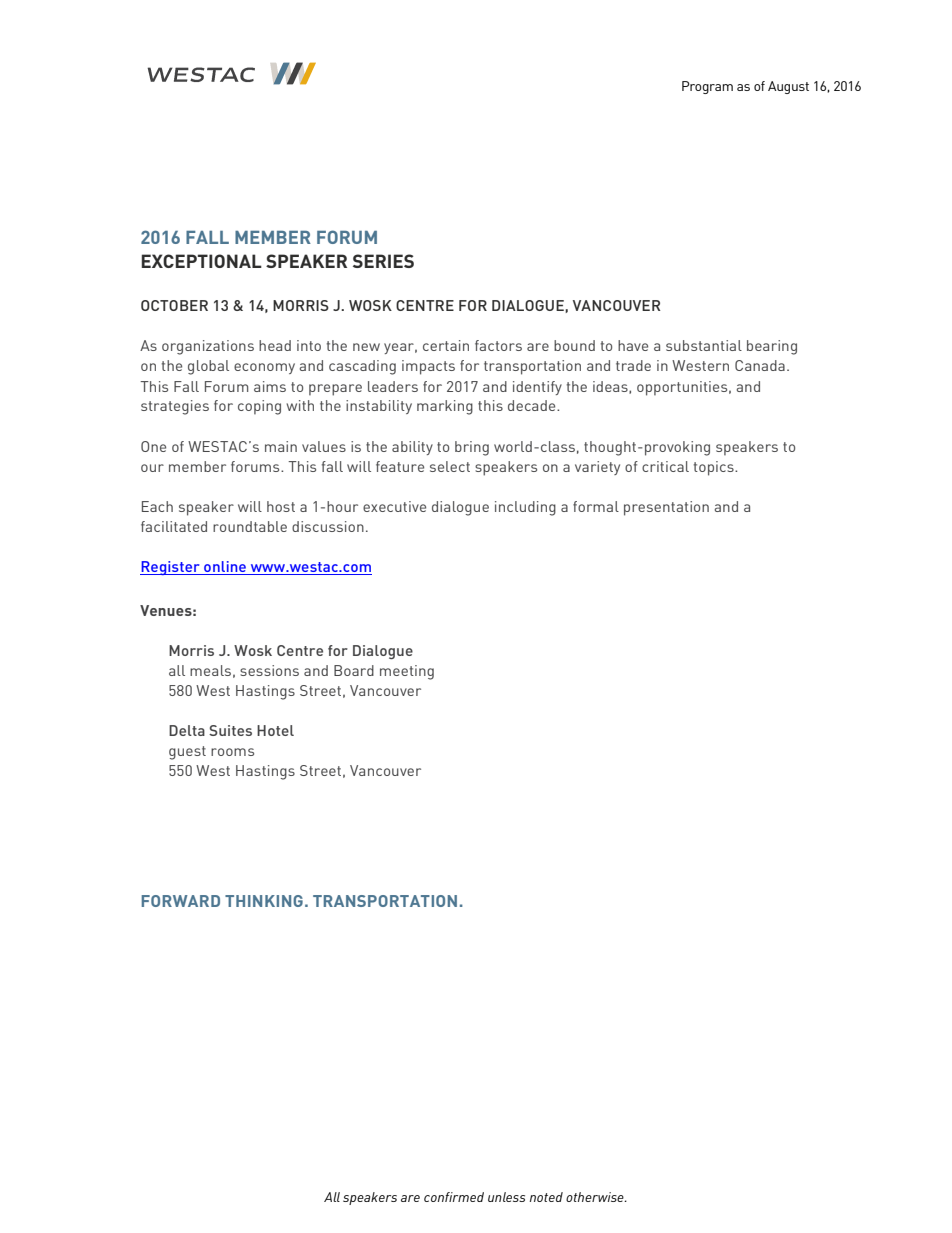 The width and height of the page is (952, 1233). What do you see at coordinates (704, 345) in the page?
I see `substantial` at bounding box center [704, 345].
